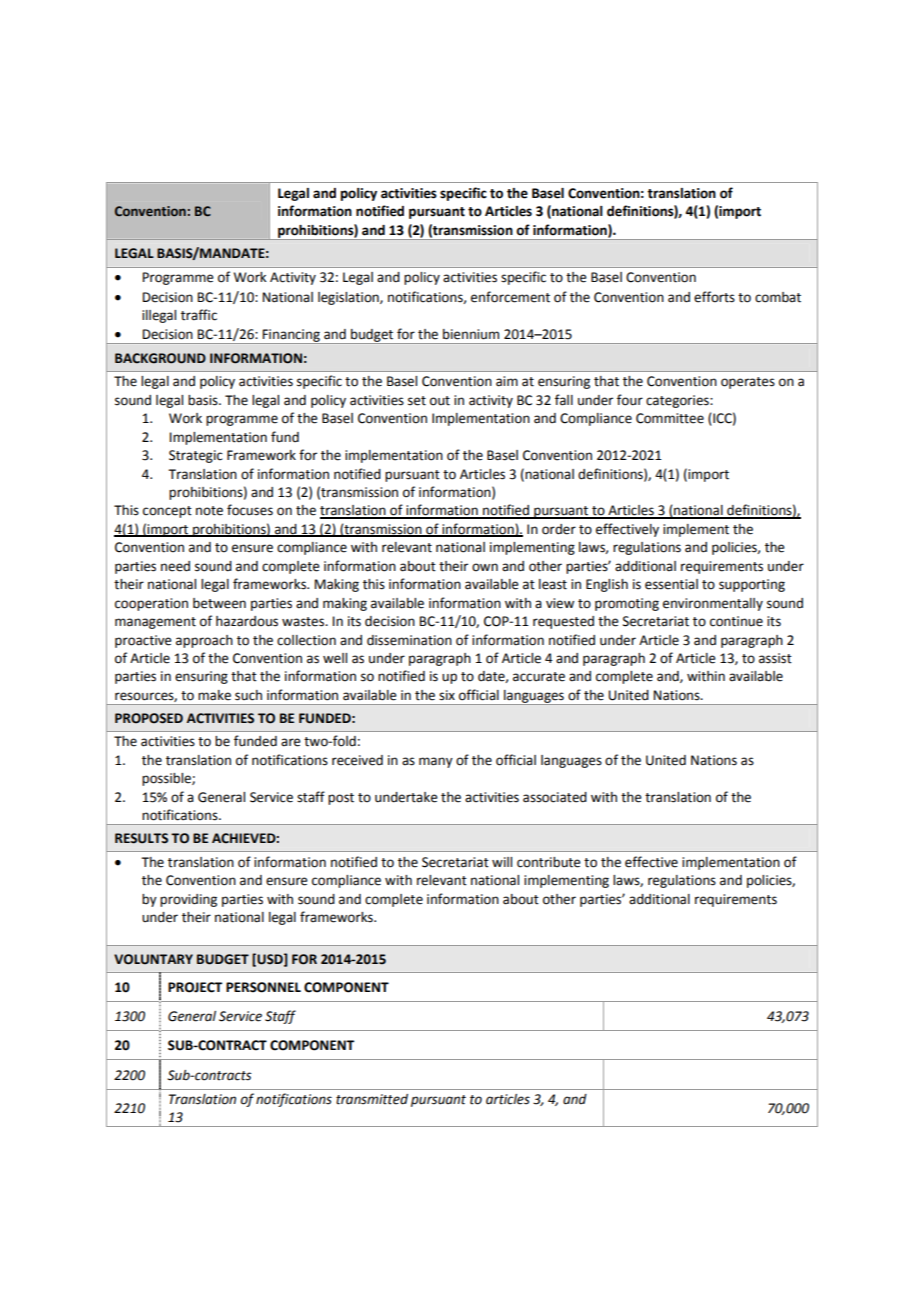 The image size is (924, 1308). I want to click on will, so click(502, 862).
